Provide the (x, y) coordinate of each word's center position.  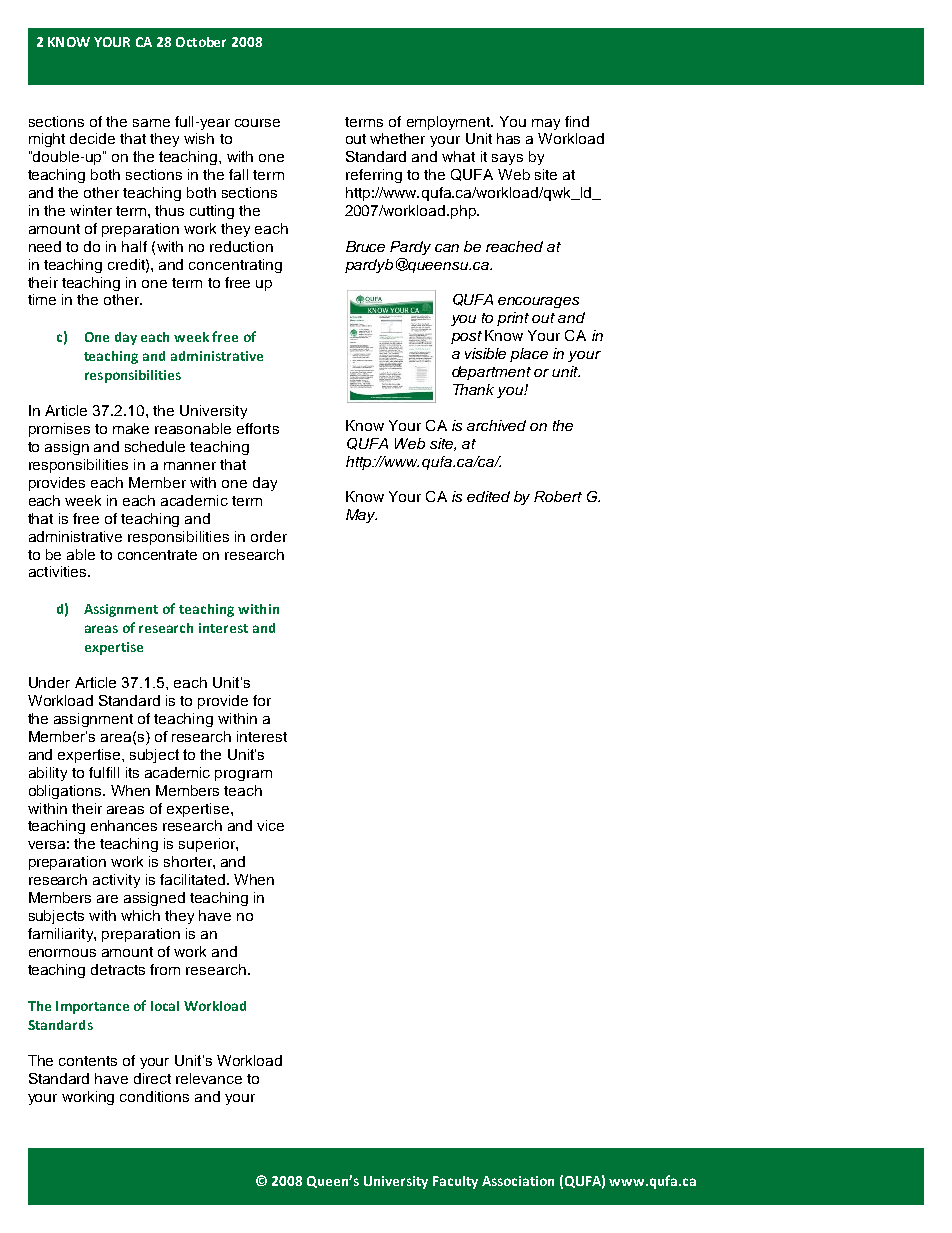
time (42, 299)
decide (92, 138)
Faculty (455, 1182)
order (269, 536)
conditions (154, 1096)
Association (518, 1181)
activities (59, 571)
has (508, 138)
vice (270, 825)
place (529, 355)
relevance (209, 1078)
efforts (258, 428)
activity (116, 881)
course (257, 123)
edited (488, 496)
